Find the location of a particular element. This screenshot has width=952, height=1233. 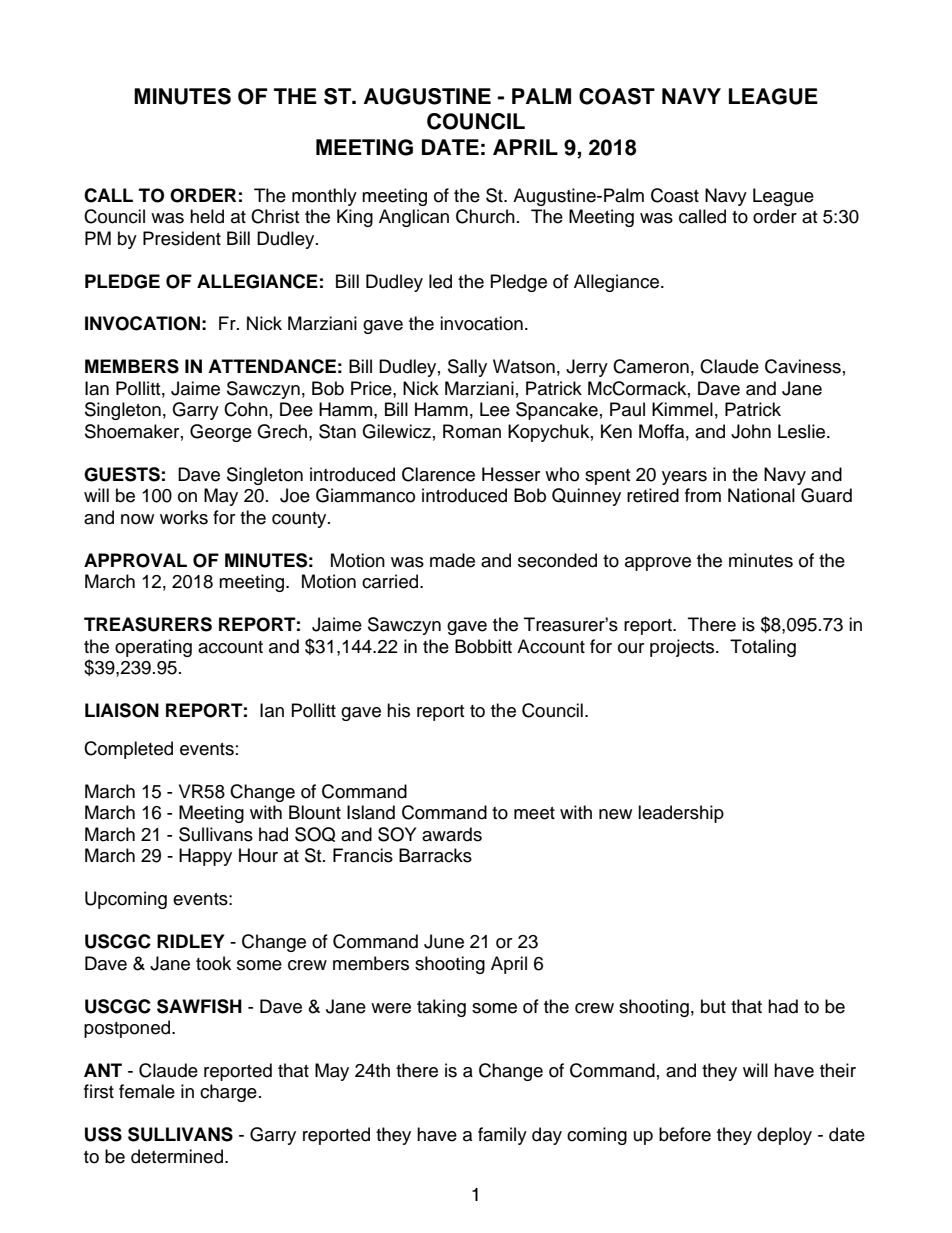

leadership is located at coordinates (681, 814).
